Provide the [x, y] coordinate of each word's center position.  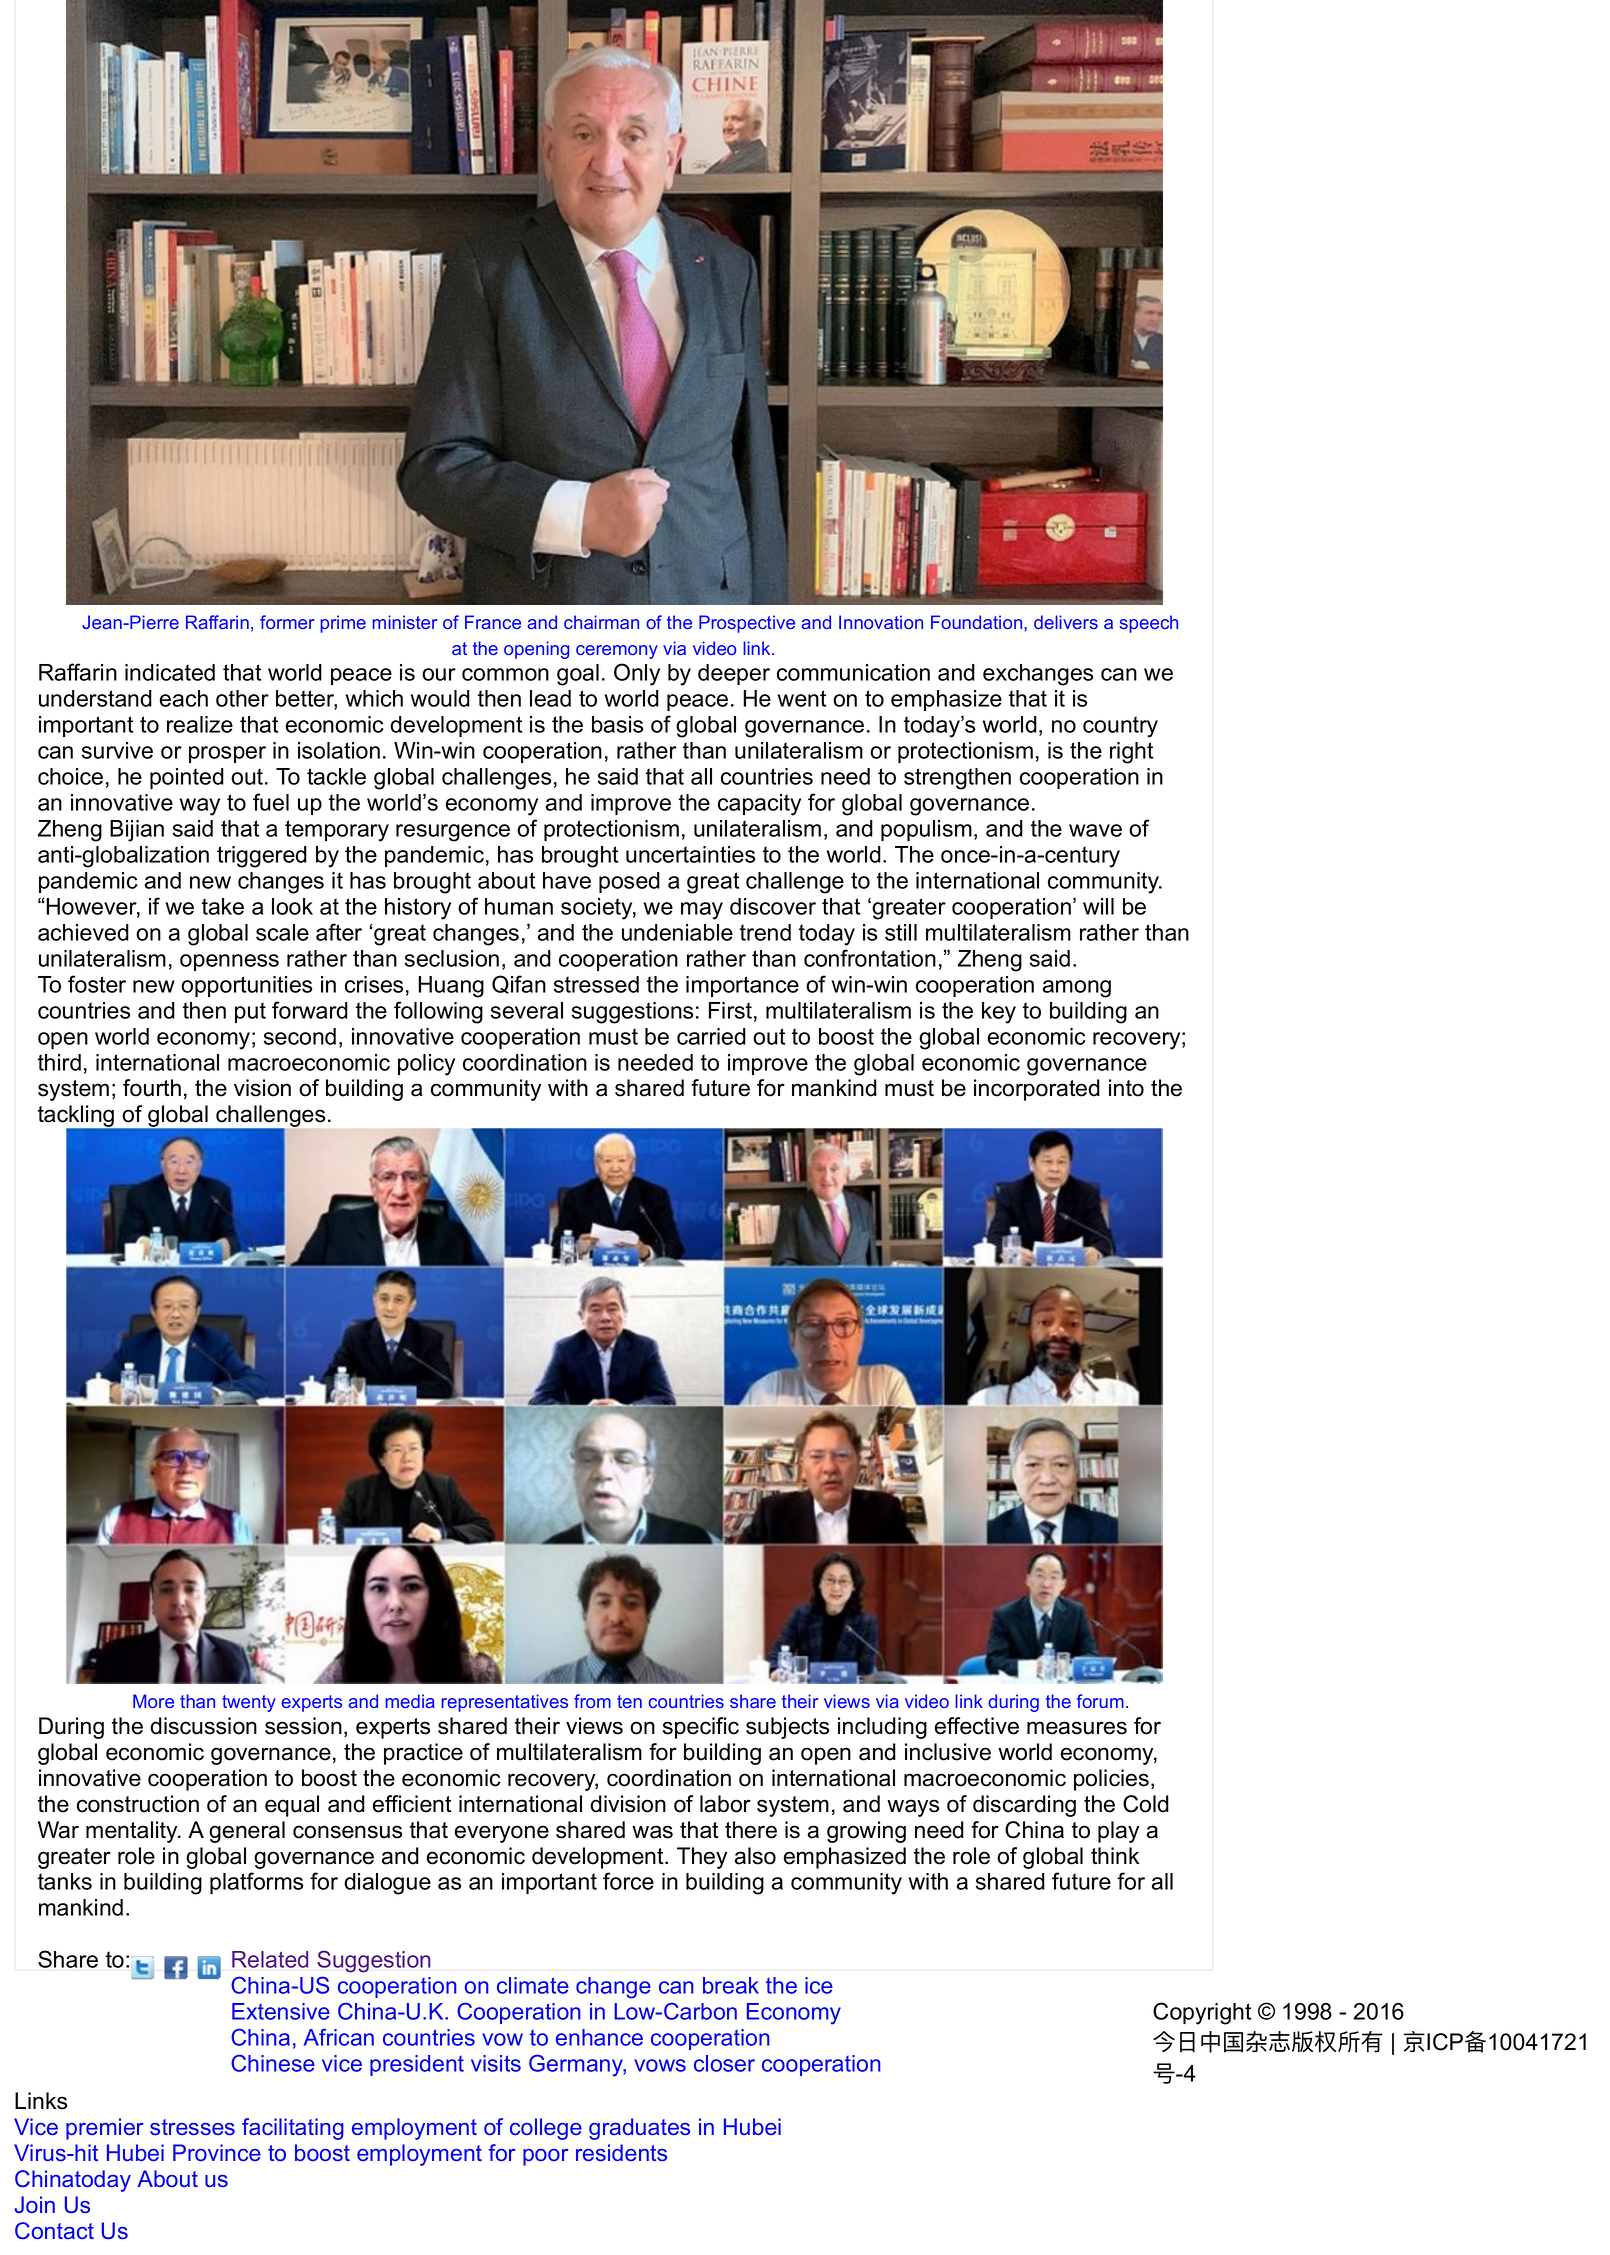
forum [1100, 1701]
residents [621, 2153]
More [153, 1701]
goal [578, 675]
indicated [170, 672]
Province [217, 2153]
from [592, 1701]
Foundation [978, 622]
